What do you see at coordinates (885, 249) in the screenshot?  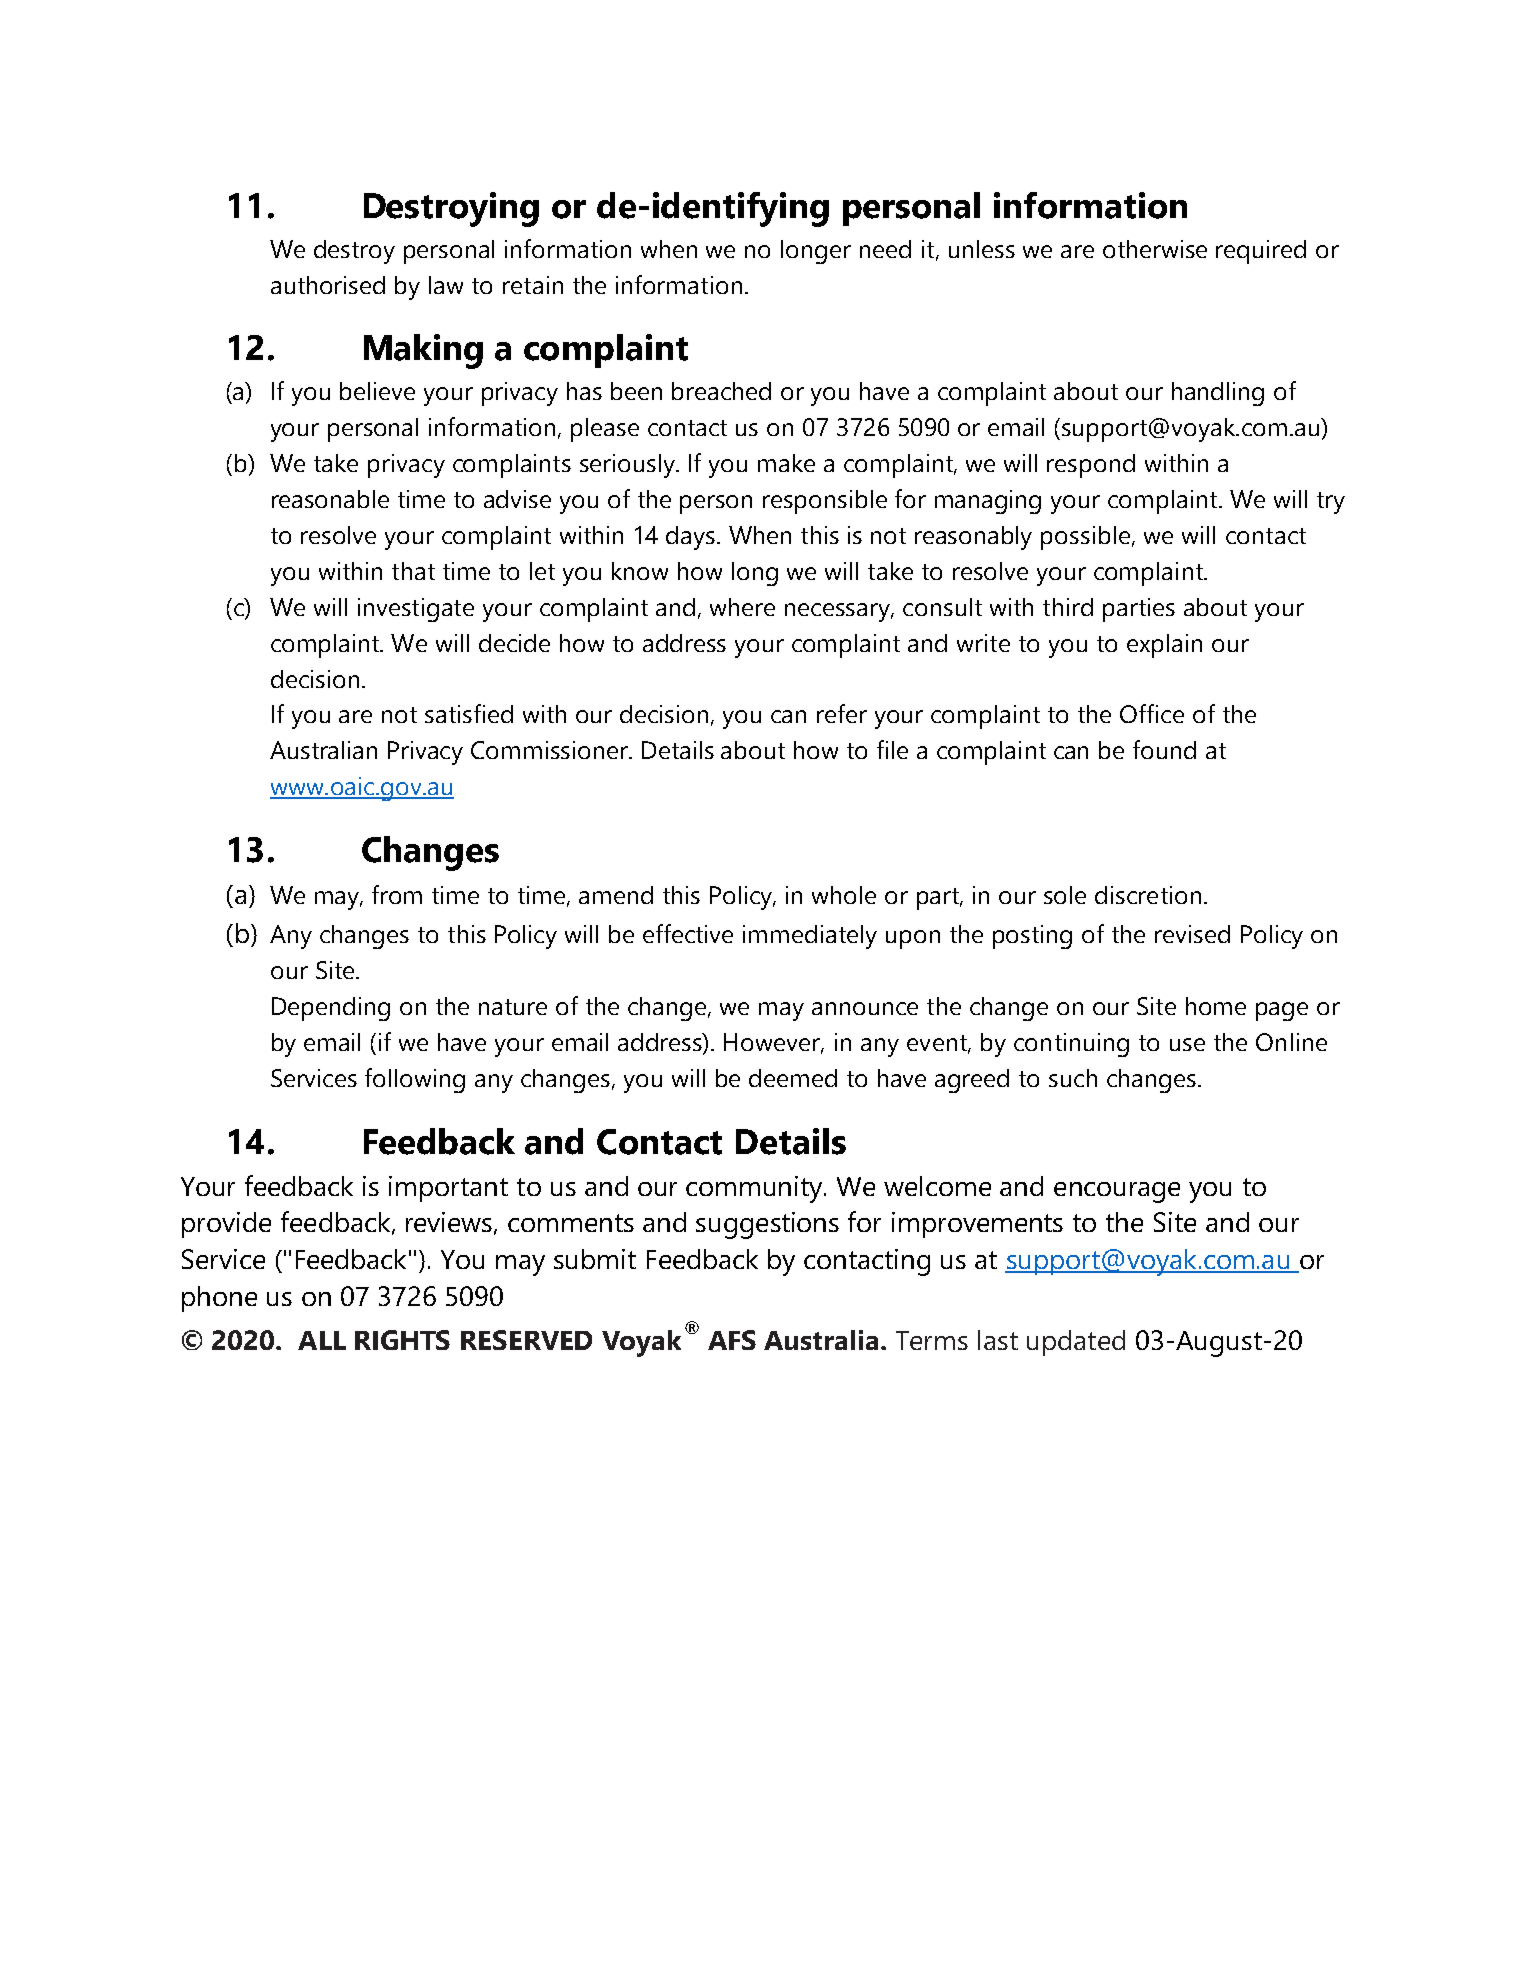 I see `need` at bounding box center [885, 249].
